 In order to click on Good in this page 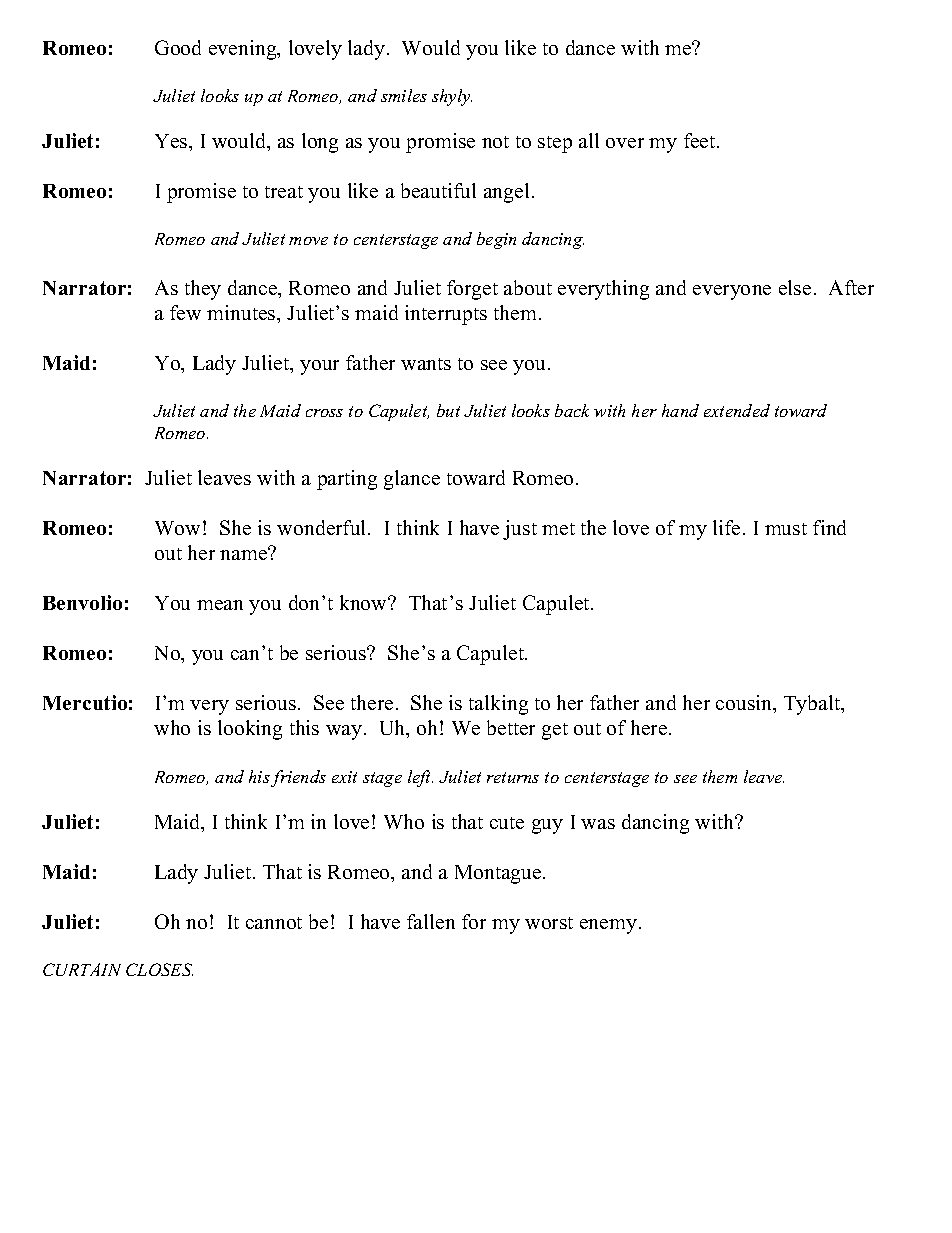, I will do `click(178, 47)`.
